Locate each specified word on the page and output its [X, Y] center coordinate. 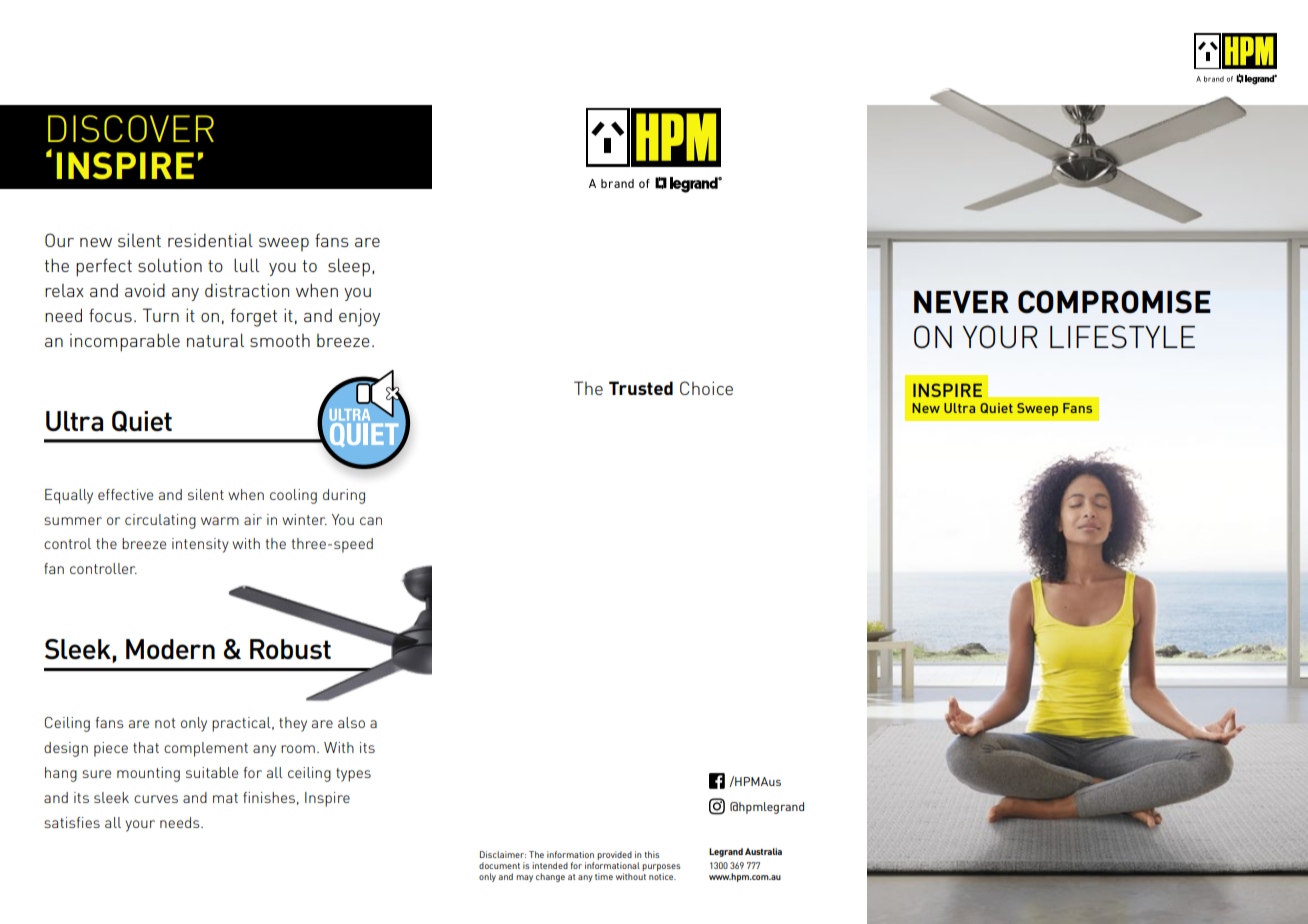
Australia [763, 851]
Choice [706, 388]
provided [614, 857]
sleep [349, 267]
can [371, 521]
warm [220, 521]
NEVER [961, 302]
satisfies [72, 822]
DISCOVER [131, 128]
